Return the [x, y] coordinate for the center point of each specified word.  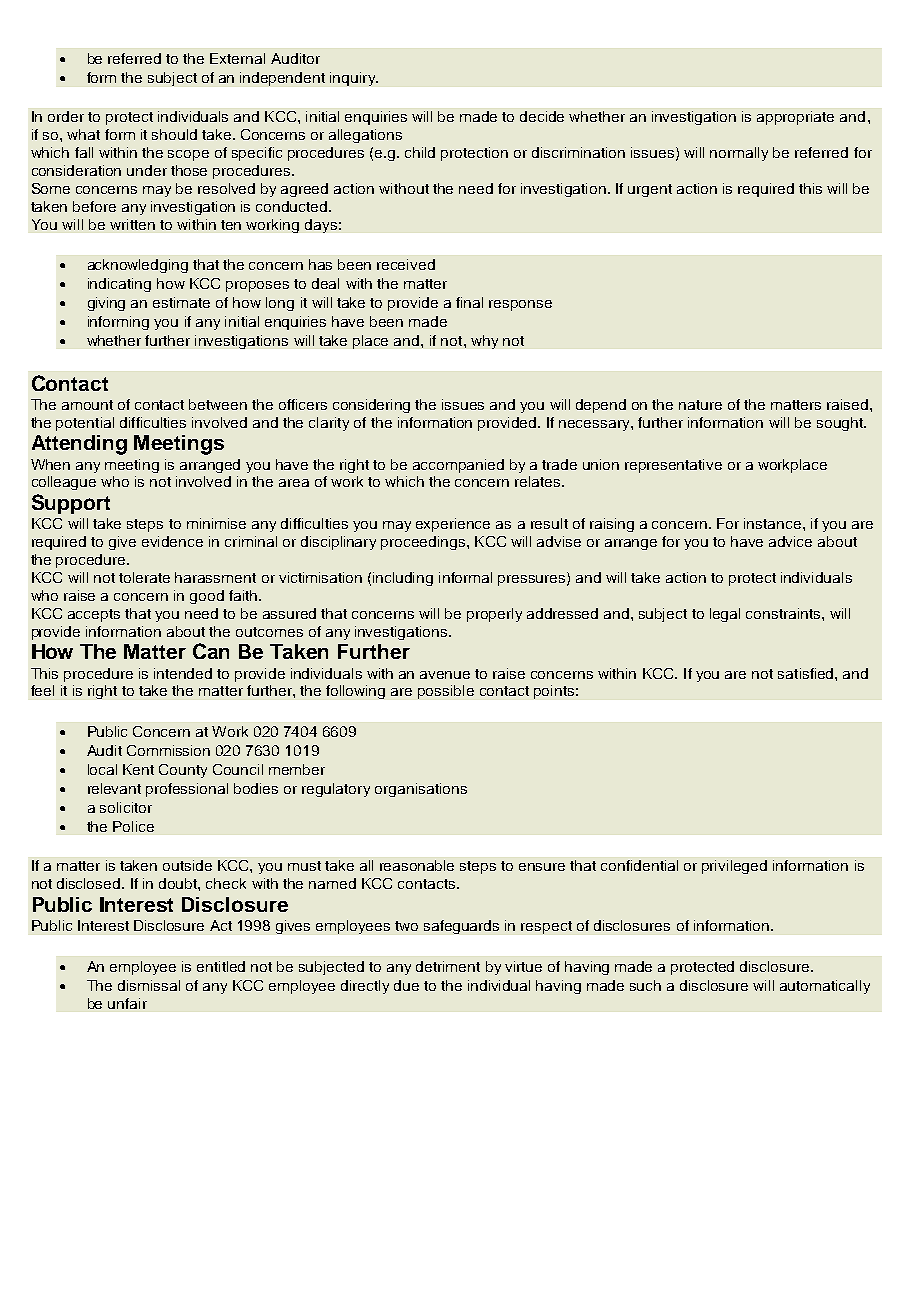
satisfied [807, 673]
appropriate [795, 118]
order [66, 116]
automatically [825, 987]
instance [774, 523]
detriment [448, 966]
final [469, 302]
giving [106, 304]
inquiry [354, 79]
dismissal [149, 985]
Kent [138, 769]
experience [453, 525]
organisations [421, 790]
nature [700, 405]
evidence [172, 541]
